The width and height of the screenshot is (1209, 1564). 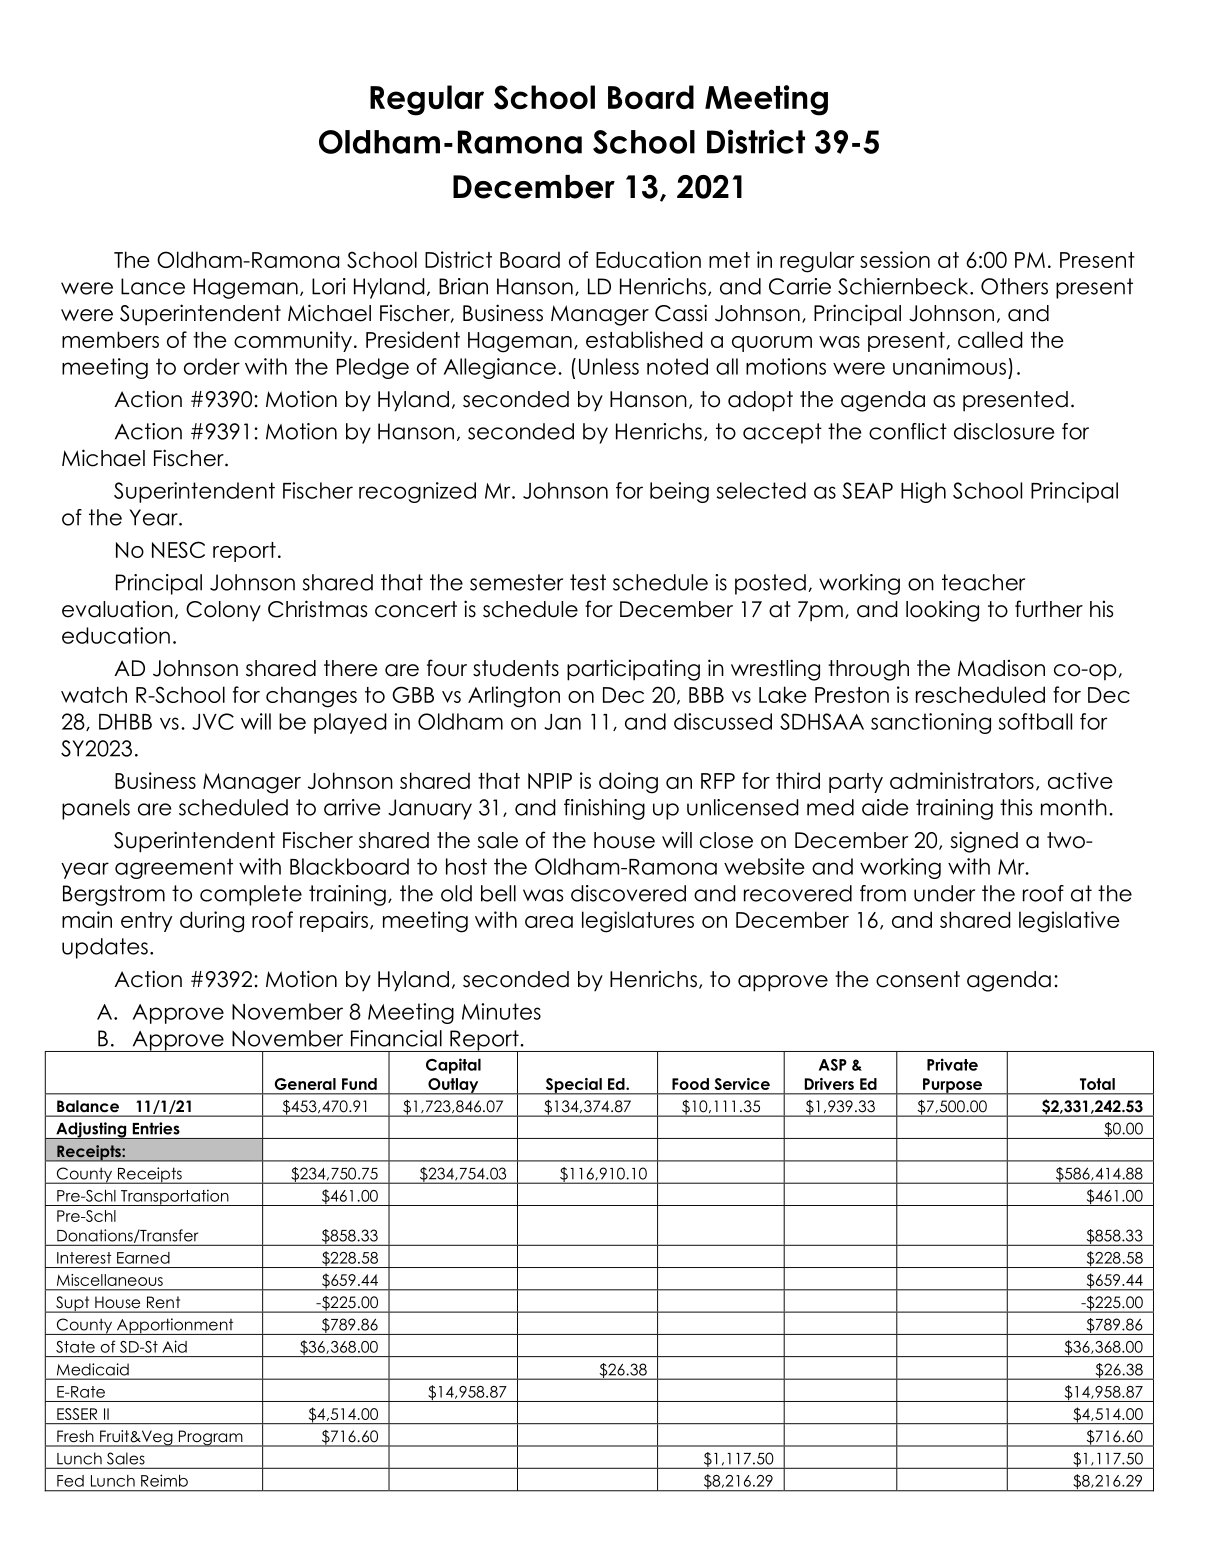 What do you see at coordinates (923, 492) in the screenshot?
I see `High` at bounding box center [923, 492].
